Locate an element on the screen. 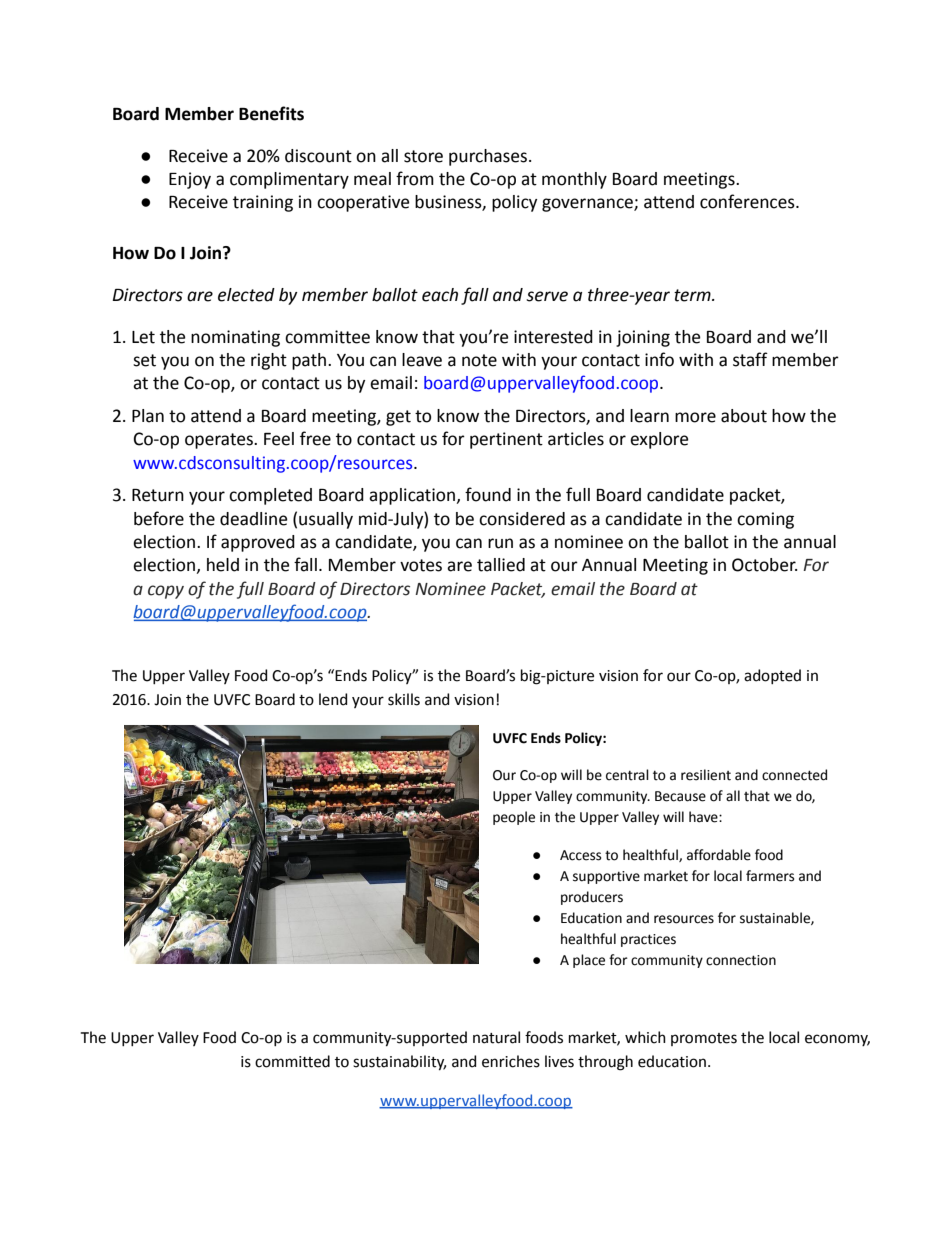 The width and height of the screenshot is (952, 1233). people is located at coordinates (514, 818).
